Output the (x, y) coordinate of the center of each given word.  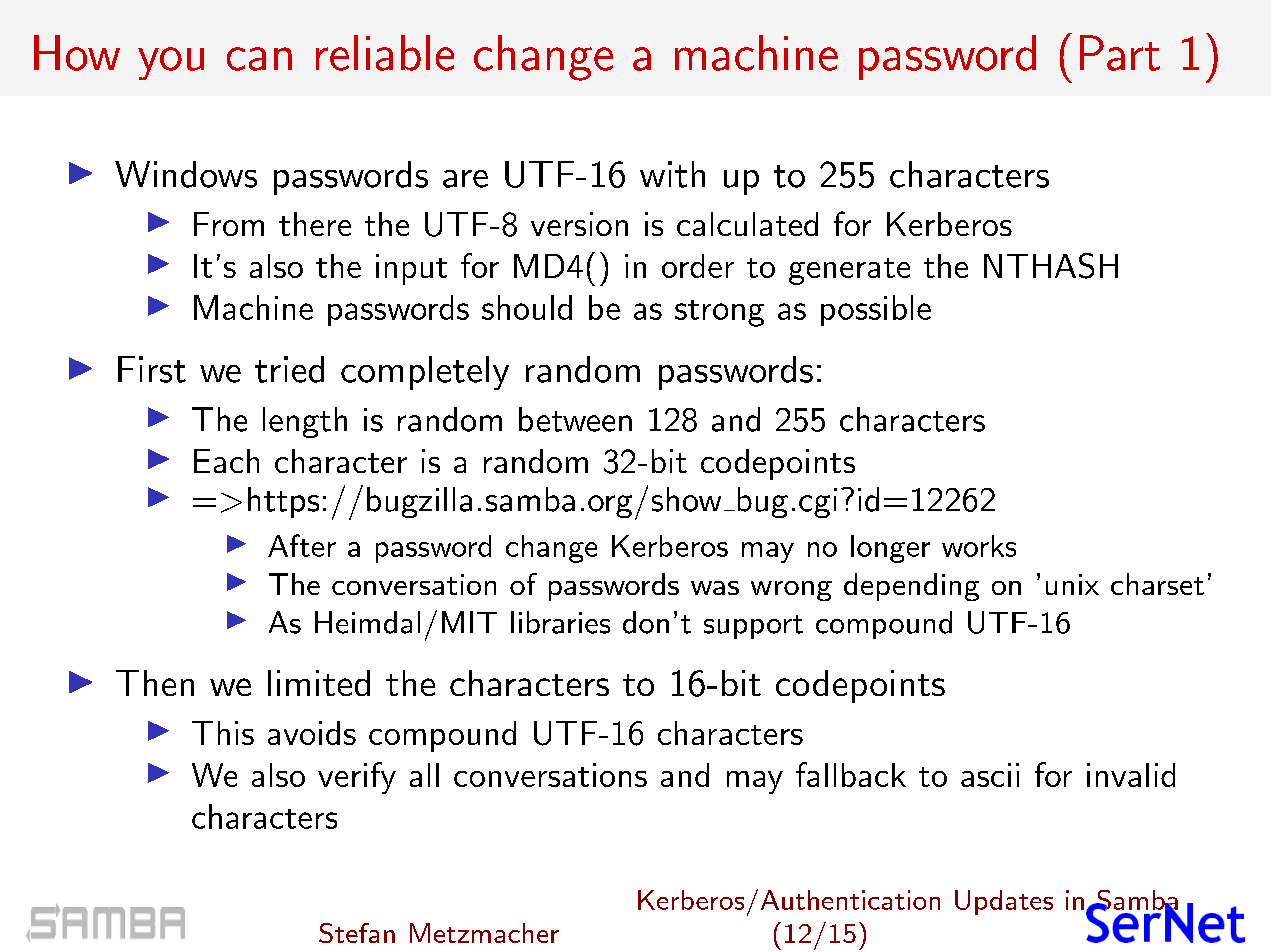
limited (319, 683)
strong (719, 313)
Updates (1004, 902)
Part (1120, 53)
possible (876, 310)
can (259, 59)
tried (289, 369)
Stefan (357, 933)
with (672, 174)
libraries (560, 622)
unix (1072, 584)
